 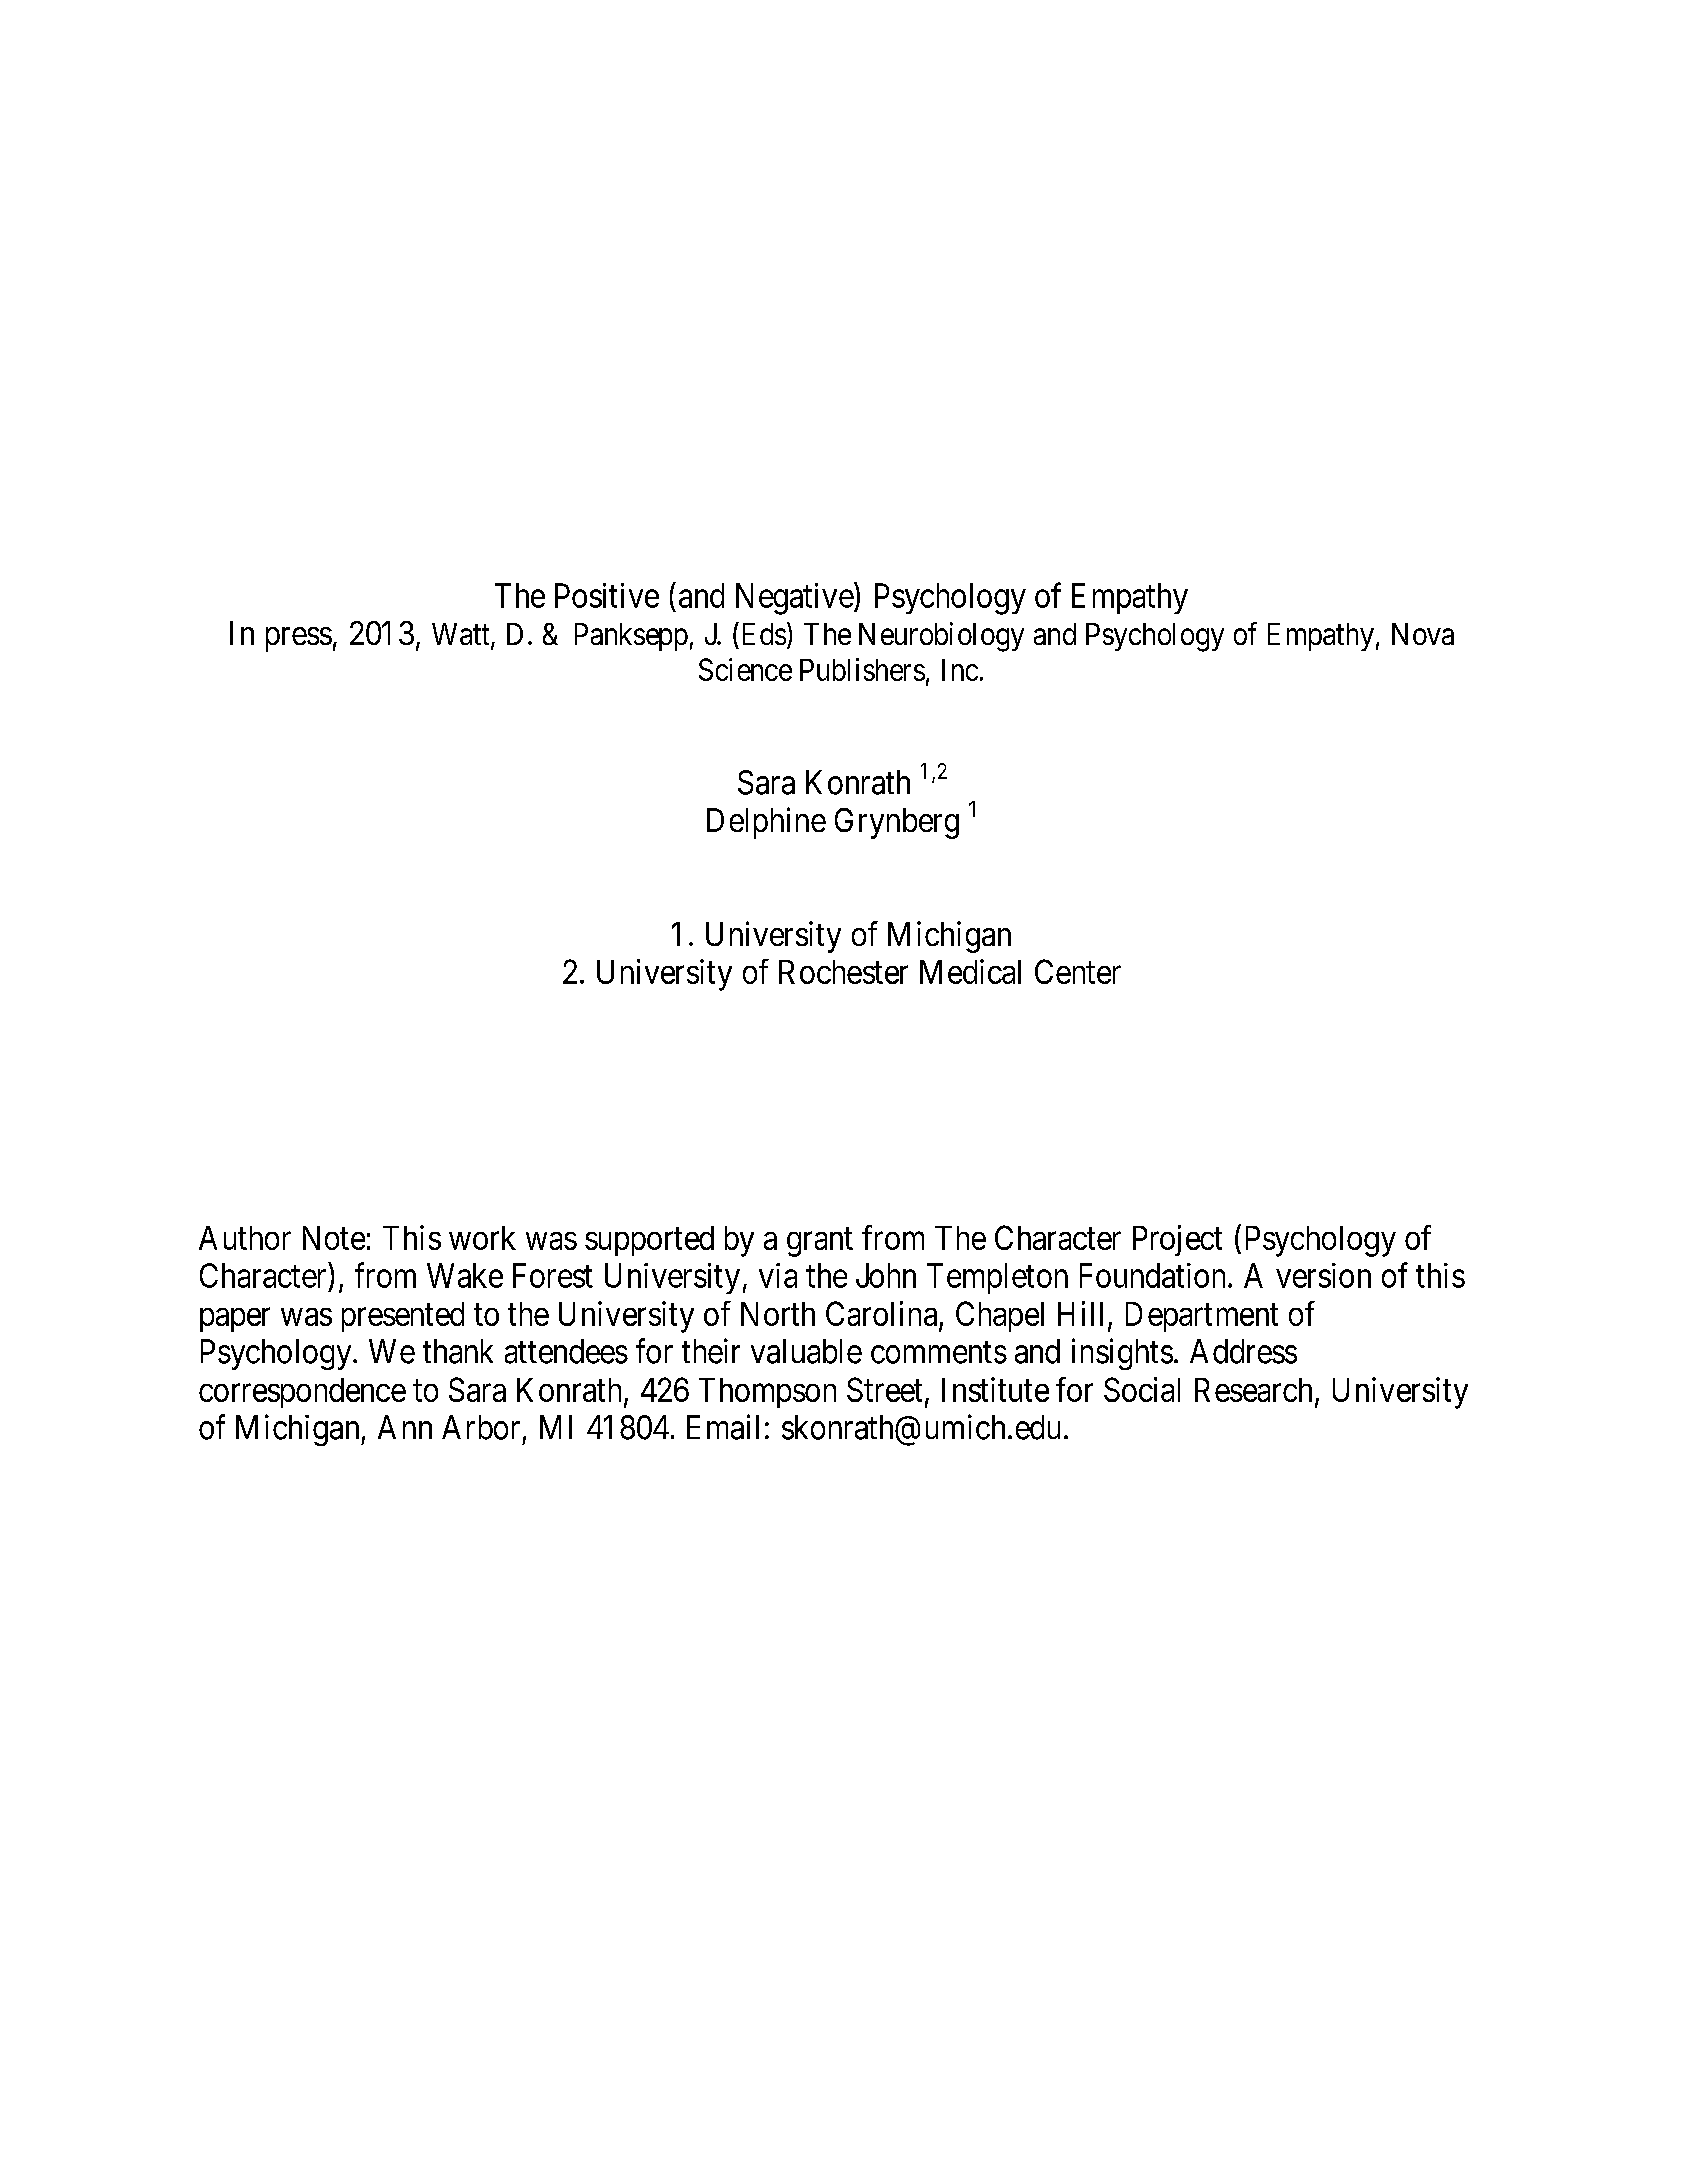 What do you see at coordinates (1078, 971) in the screenshot?
I see `Center` at bounding box center [1078, 971].
